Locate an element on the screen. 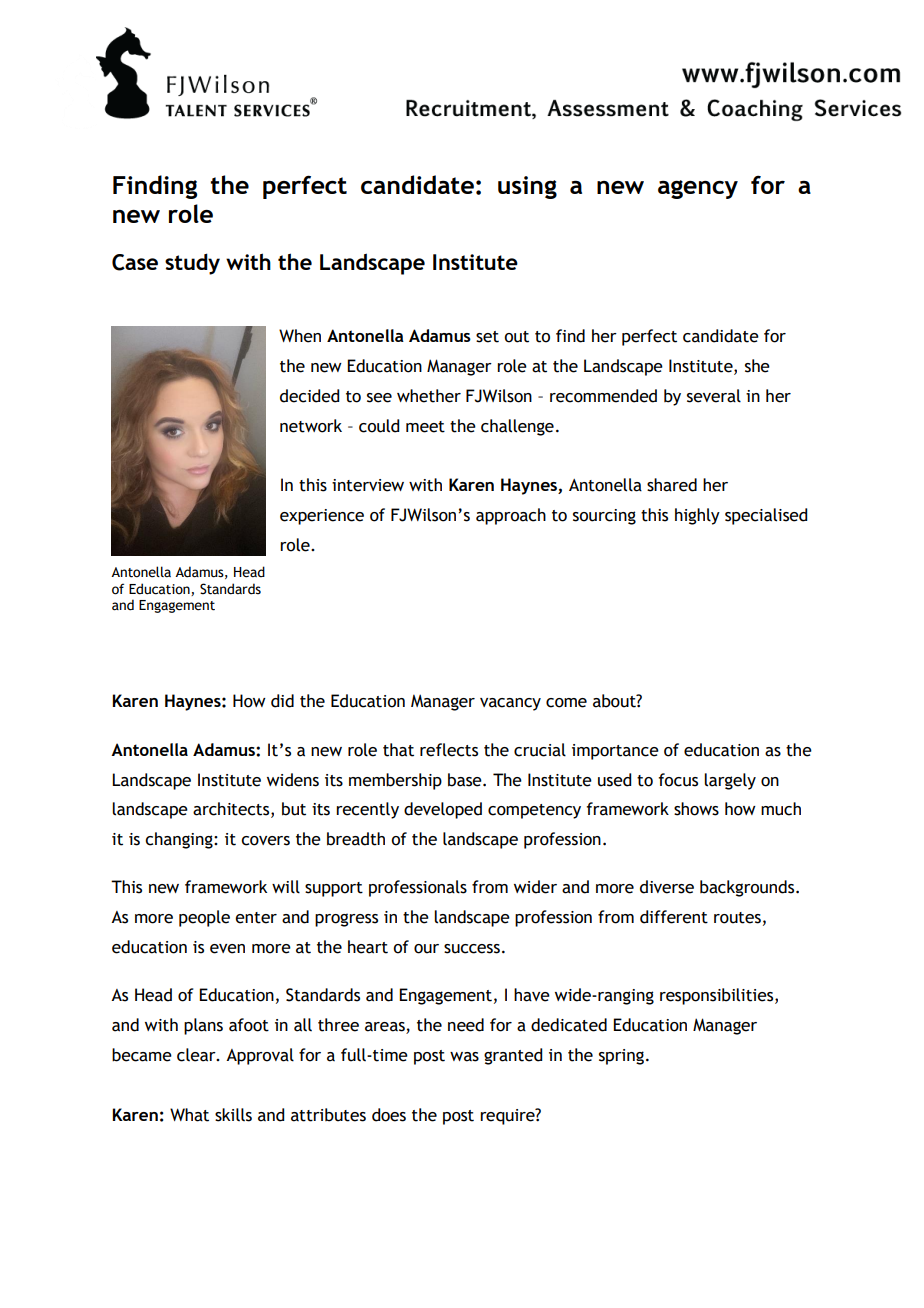 This screenshot has height=1308, width=924. highly is located at coordinates (697, 516).
